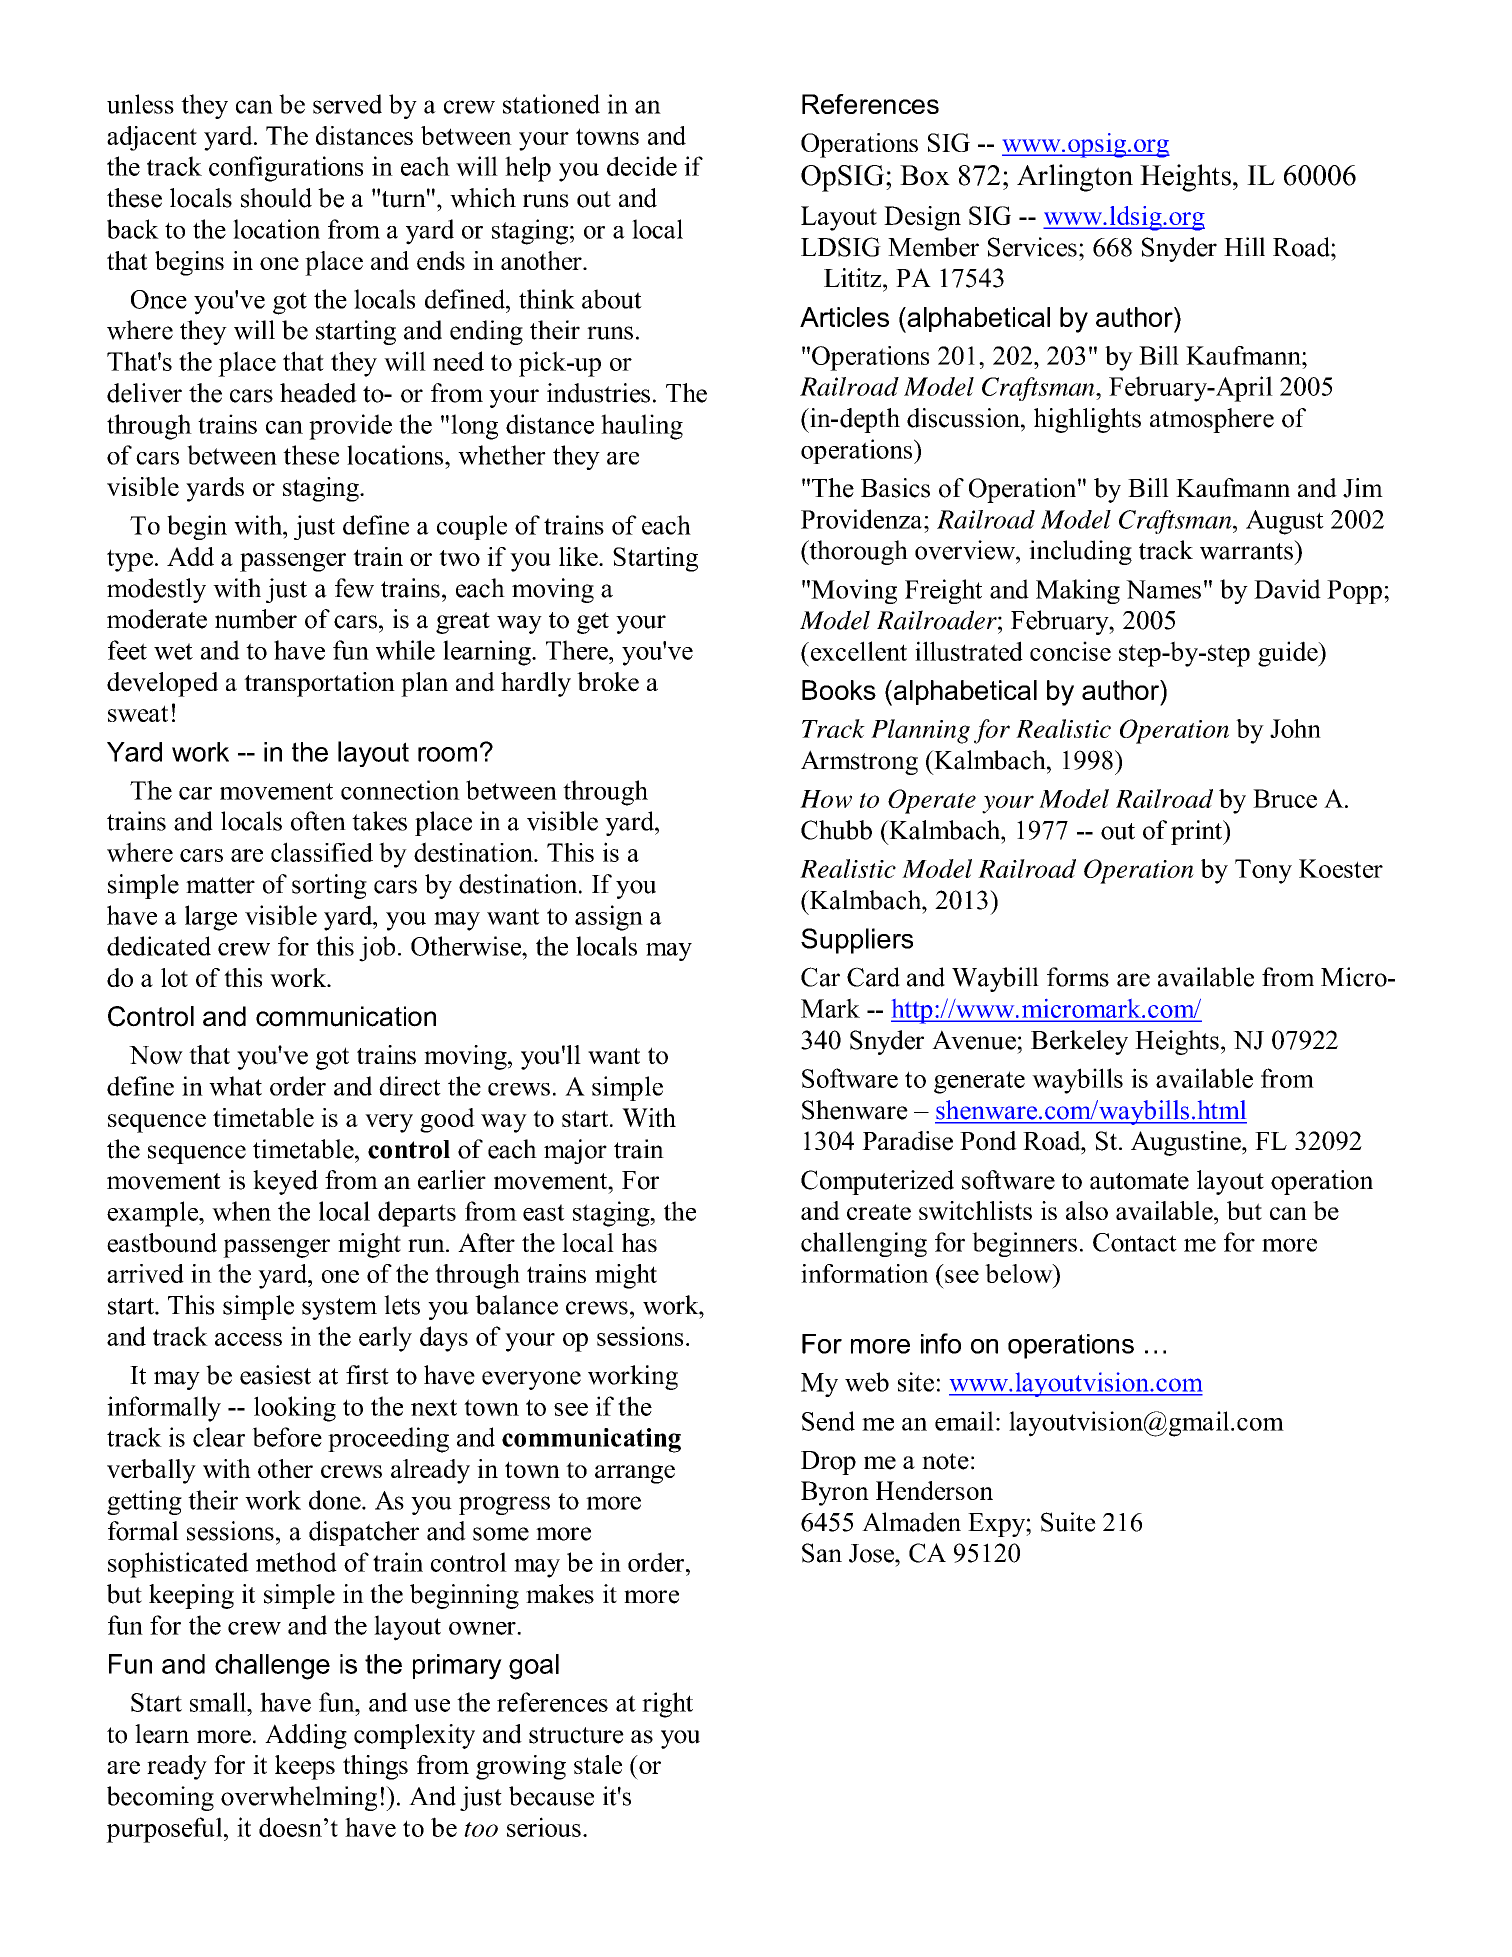  I want to click on easiest, so click(275, 1375).
